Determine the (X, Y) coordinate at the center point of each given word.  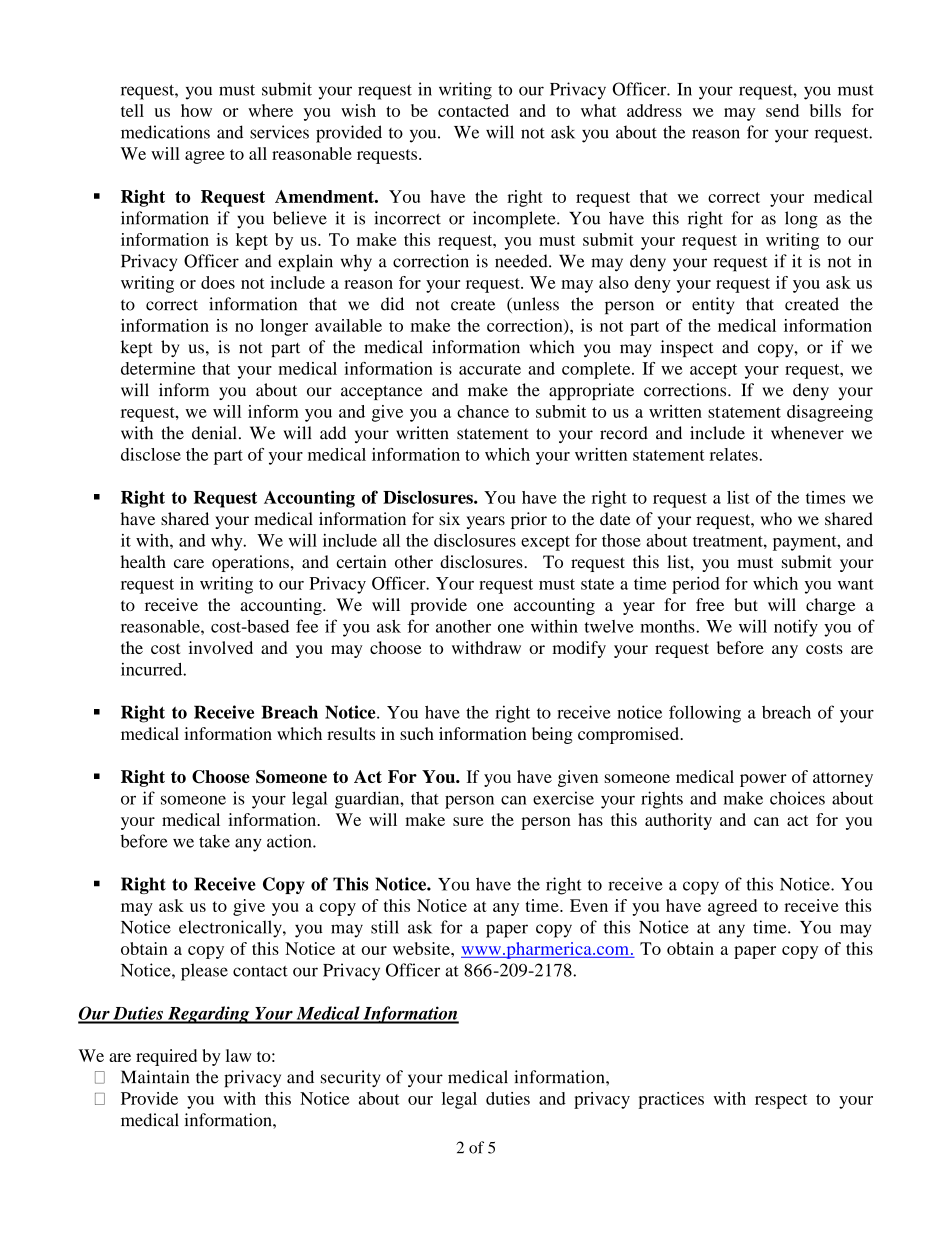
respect (781, 1101)
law (239, 1055)
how (196, 110)
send (782, 110)
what (599, 110)
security (351, 1078)
